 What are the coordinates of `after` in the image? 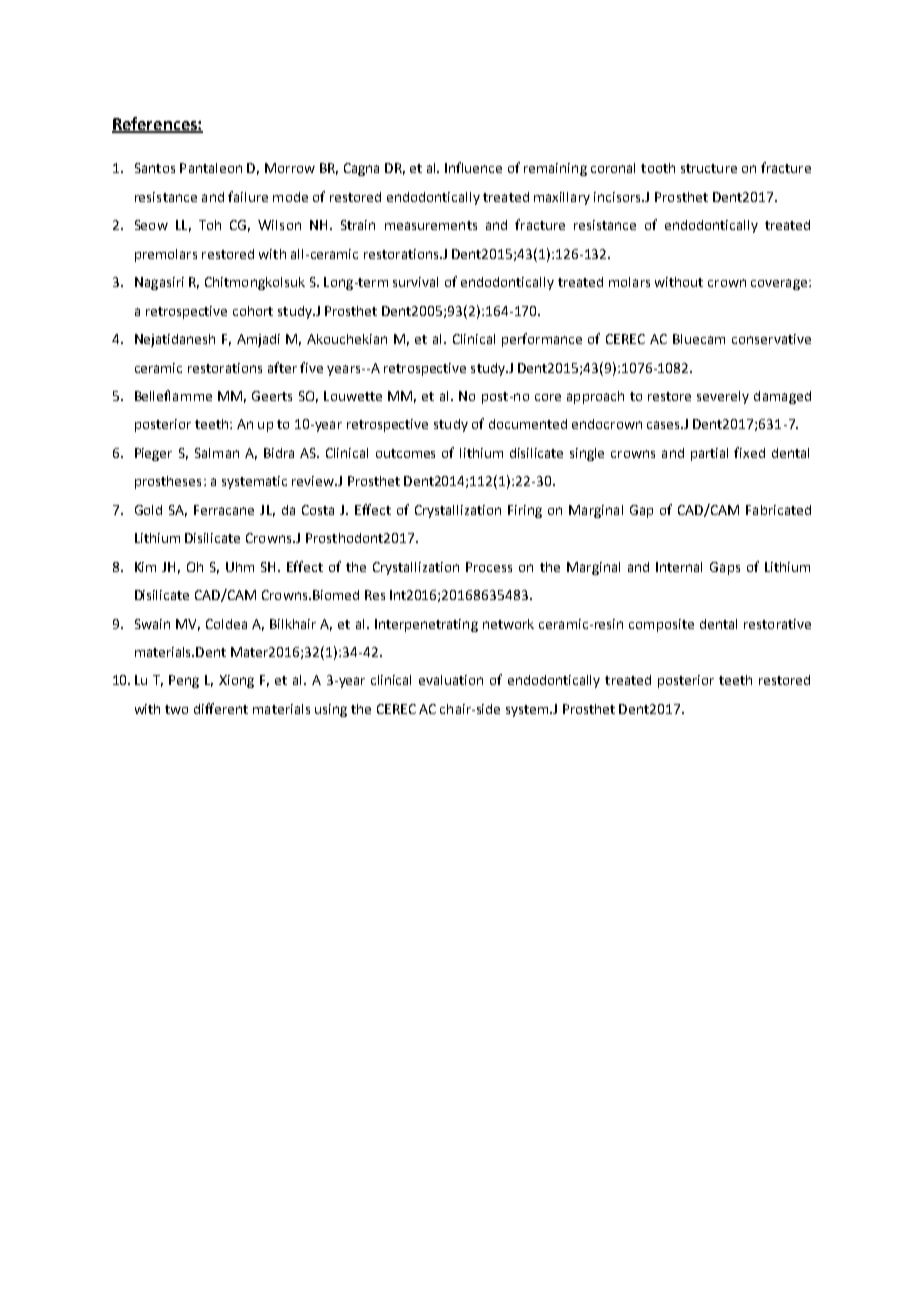 It's located at (282, 367).
